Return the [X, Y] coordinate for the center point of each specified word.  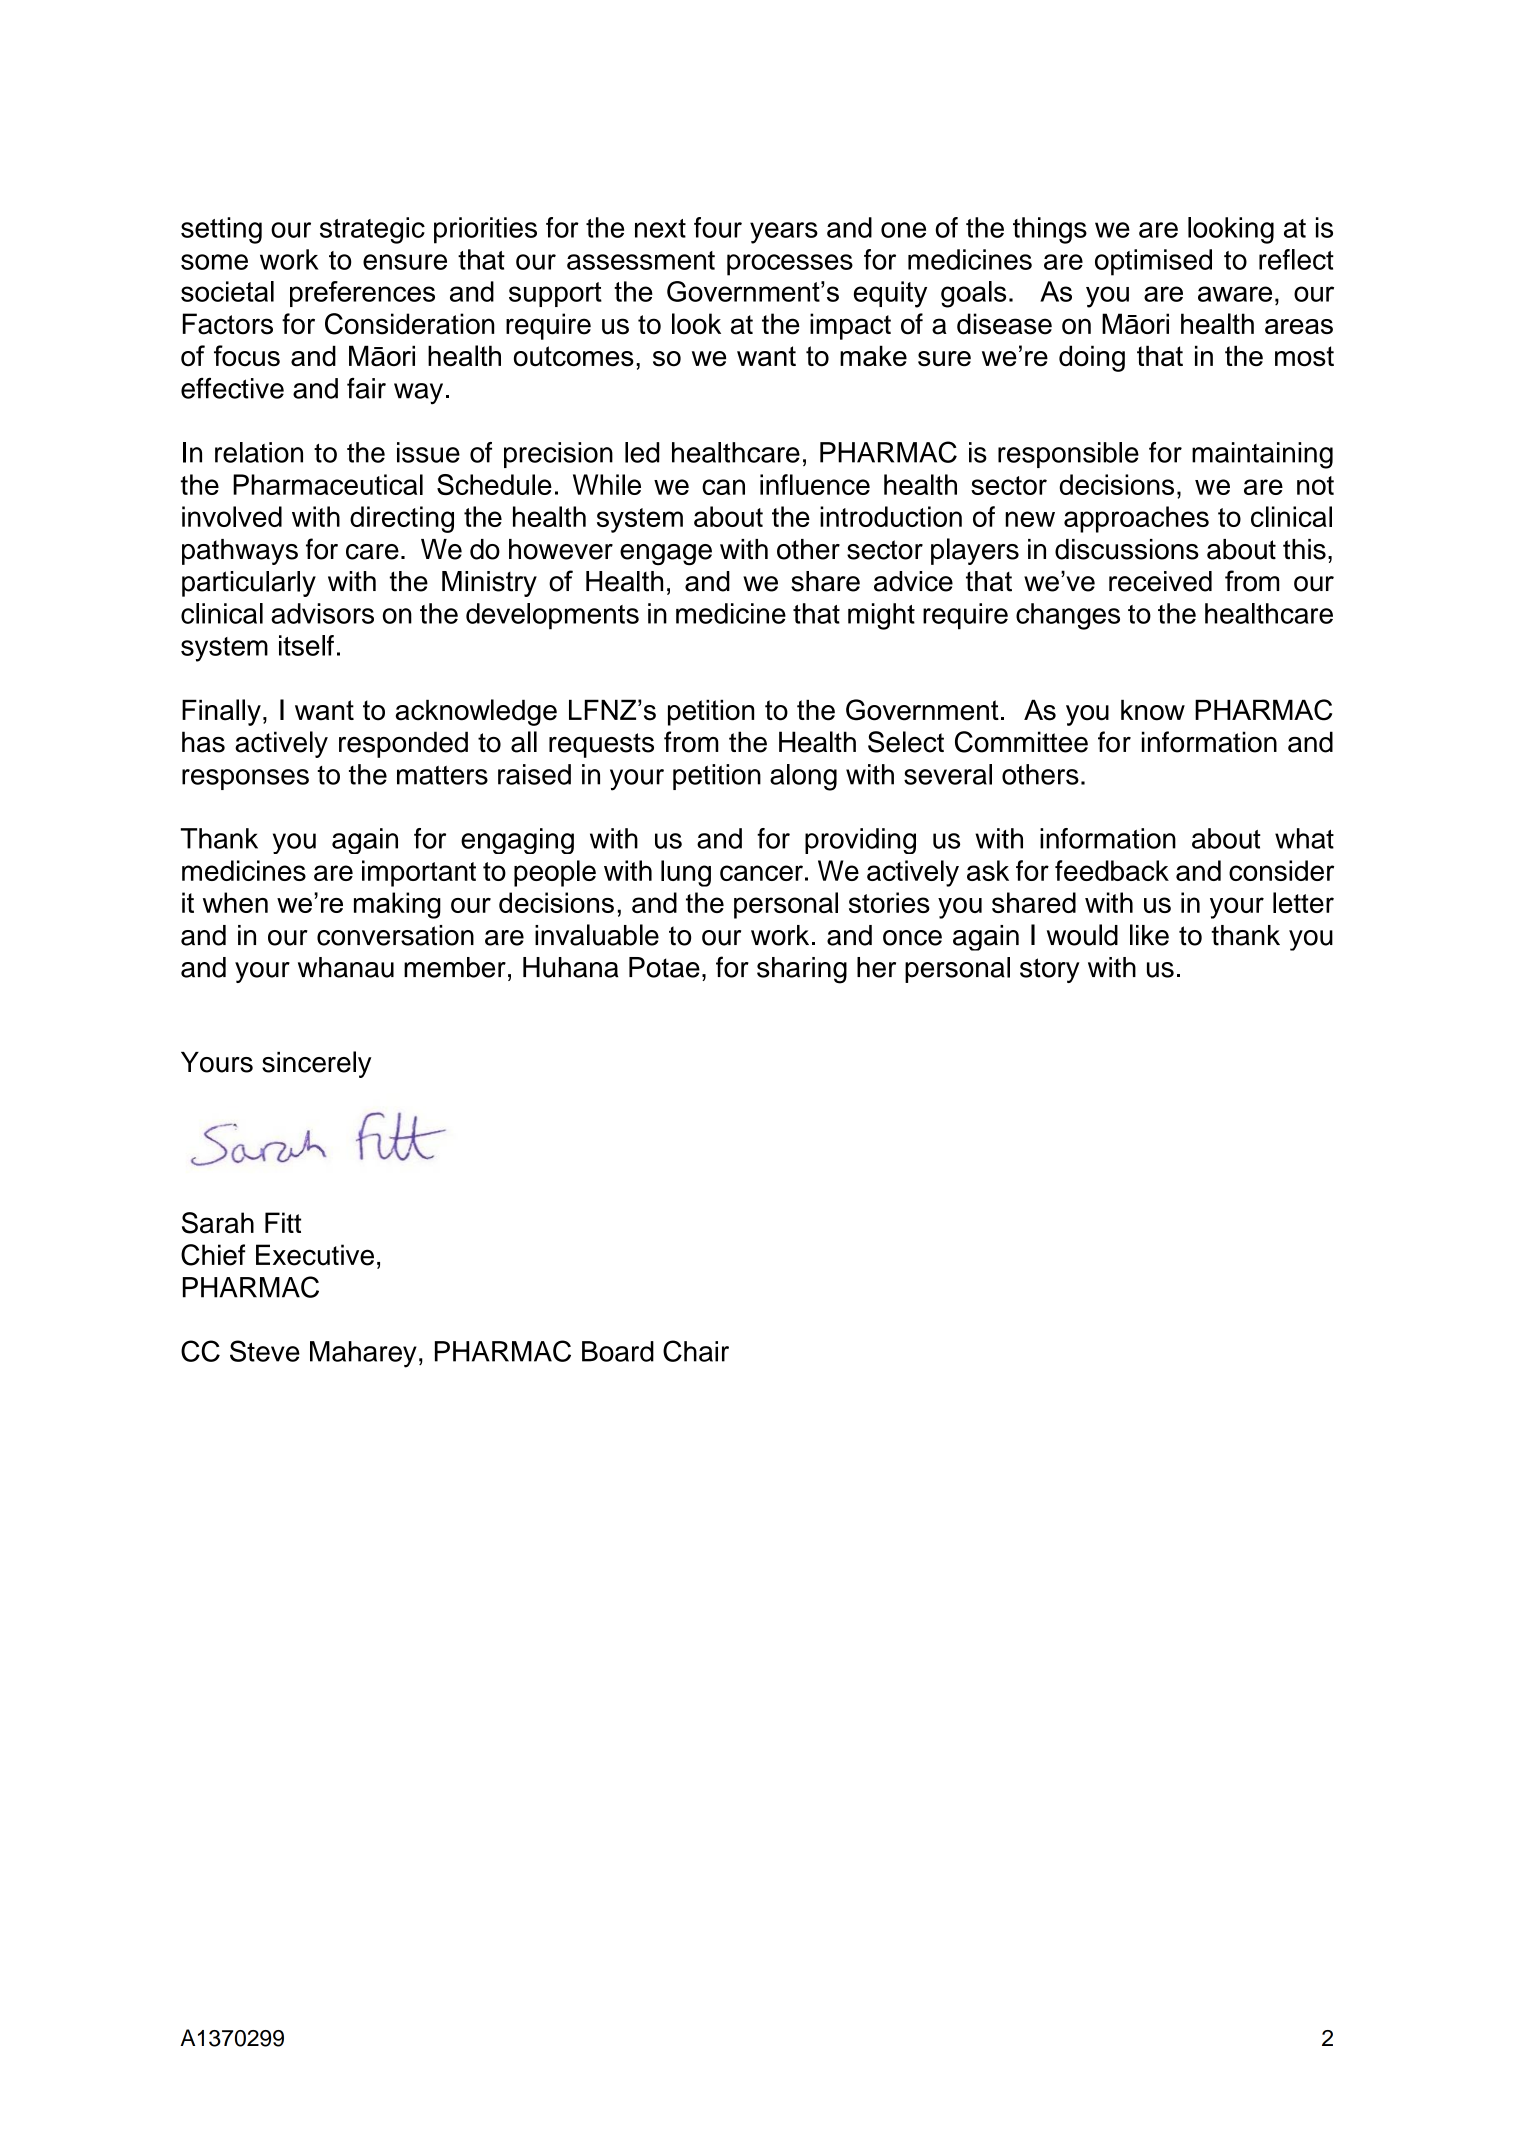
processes [790, 265]
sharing [802, 970]
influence [815, 484]
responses [245, 779]
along [803, 777]
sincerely [316, 1064]
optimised [1153, 262]
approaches [1136, 519]
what [1304, 838]
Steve [265, 1351]
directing [402, 519]
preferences [362, 294]
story [1050, 970]
